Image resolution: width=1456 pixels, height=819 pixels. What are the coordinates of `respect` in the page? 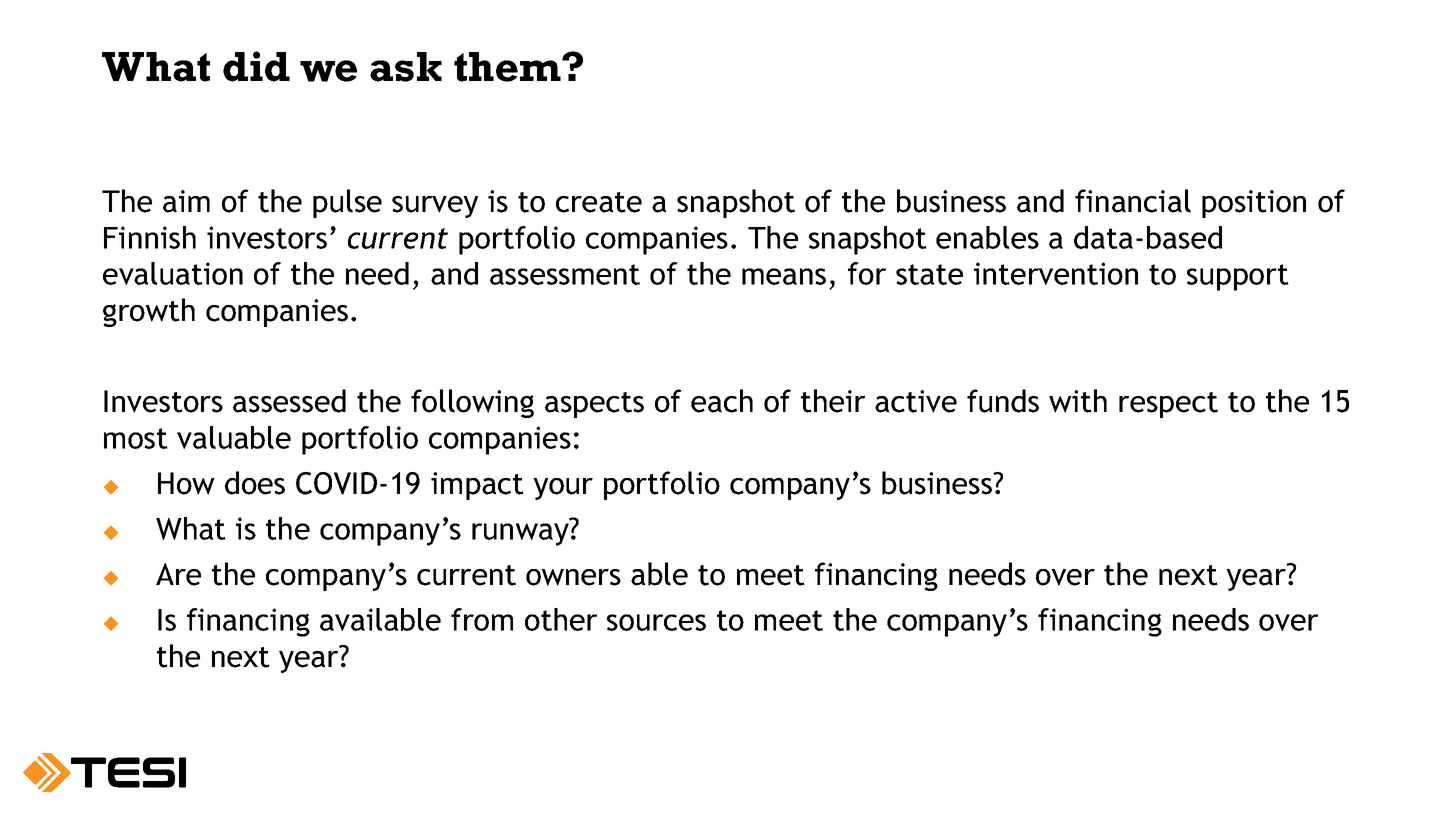 It's located at (1168, 405).
